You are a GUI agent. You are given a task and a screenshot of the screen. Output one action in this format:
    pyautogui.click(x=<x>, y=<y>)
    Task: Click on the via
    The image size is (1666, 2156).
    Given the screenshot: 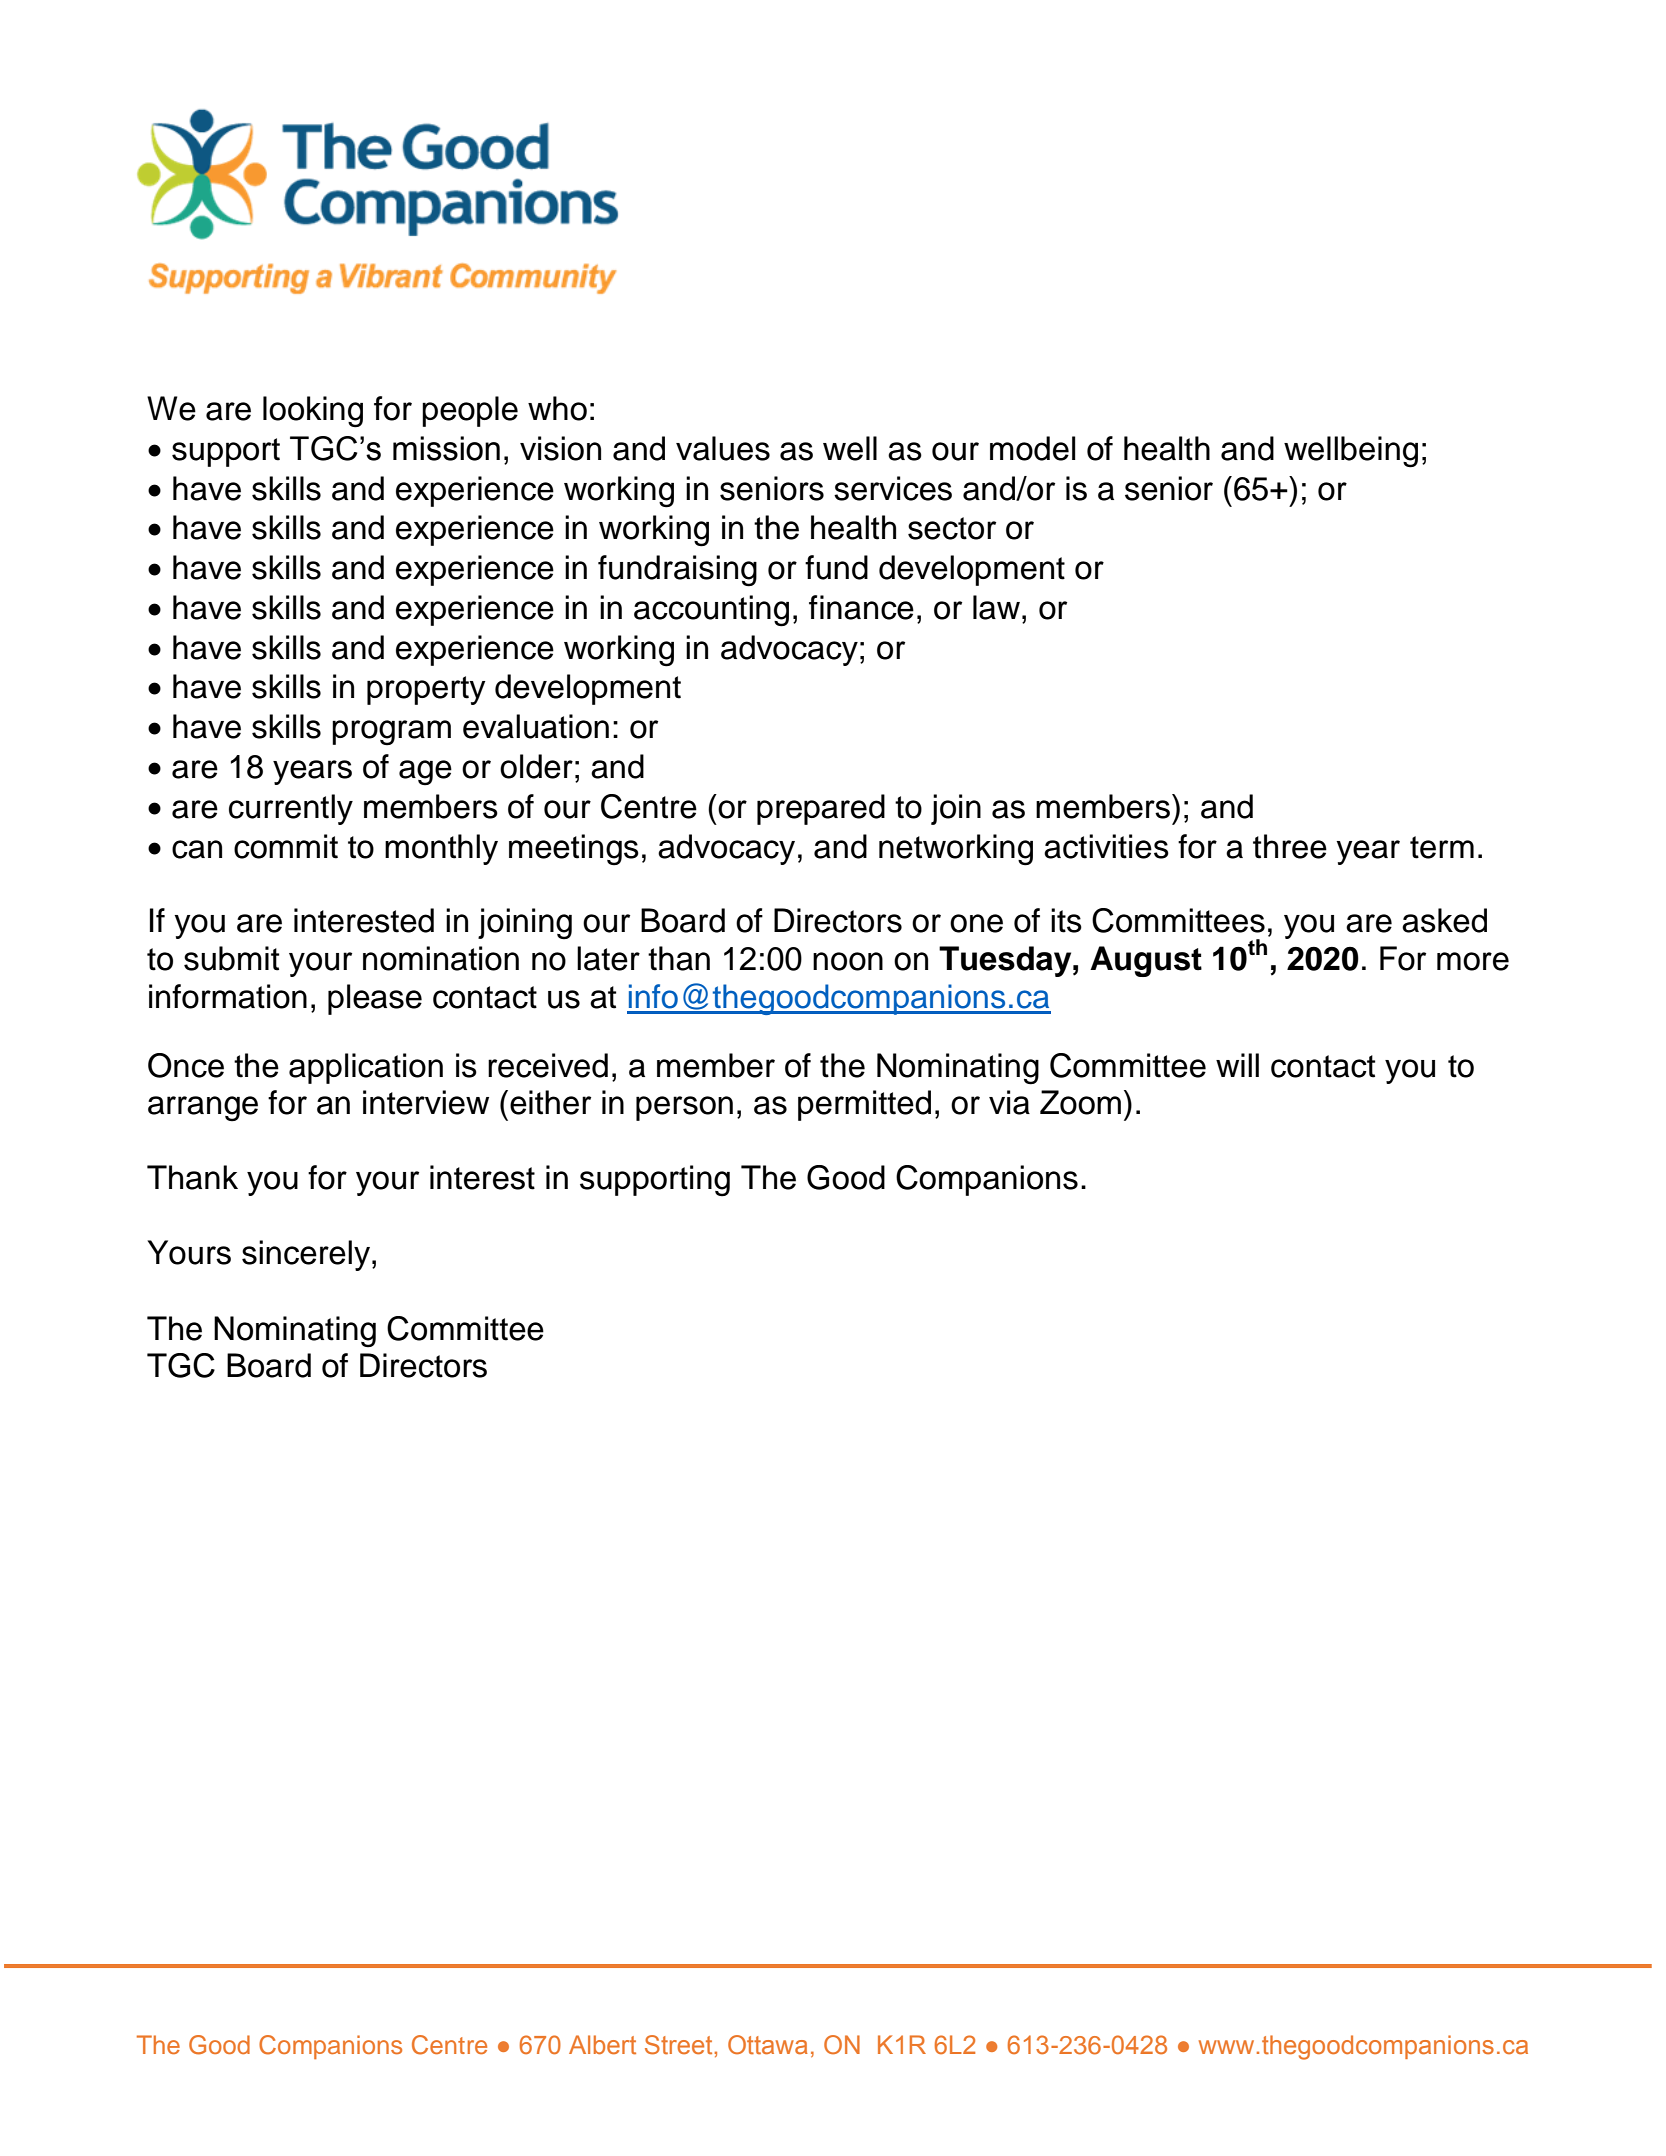 What is the action you would take?
    pyautogui.click(x=1009, y=1102)
